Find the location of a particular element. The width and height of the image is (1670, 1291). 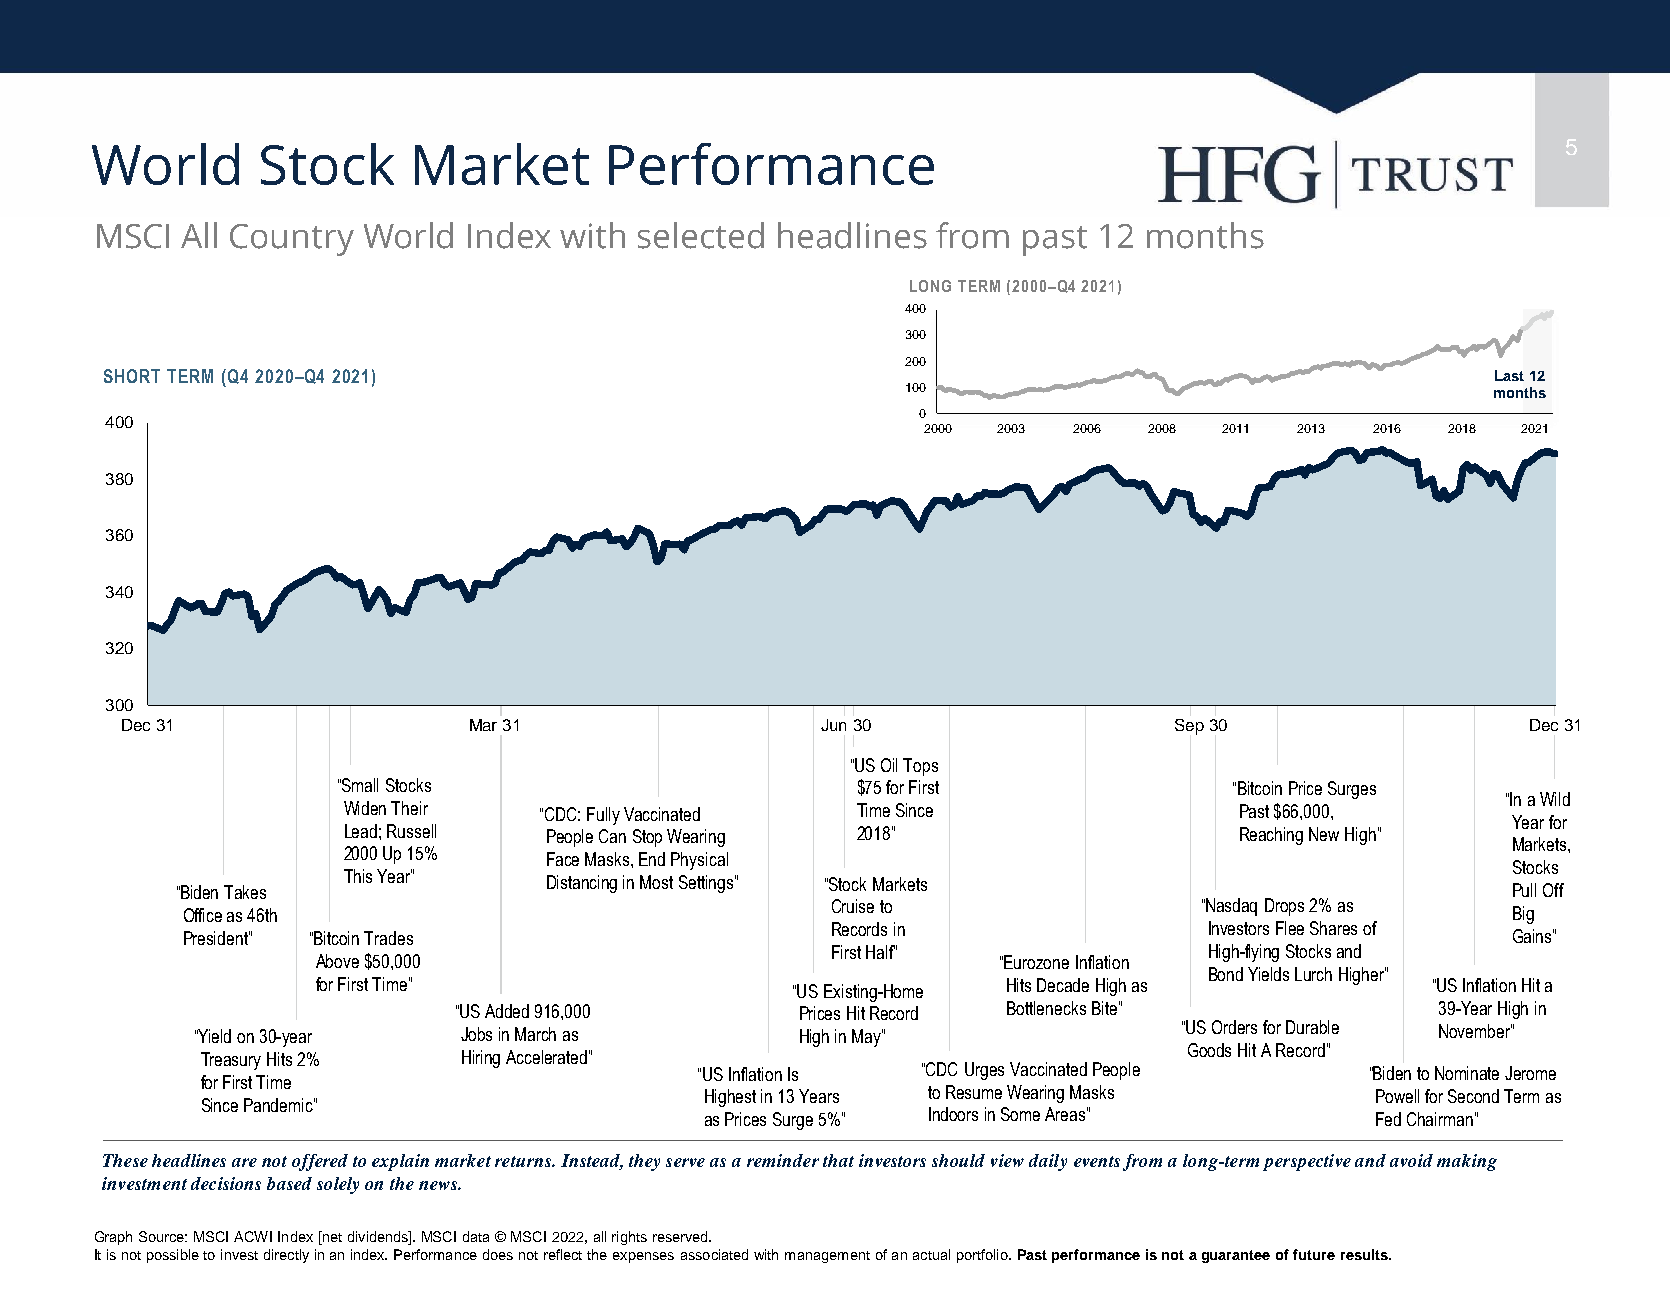

Oil is located at coordinates (889, 765).
